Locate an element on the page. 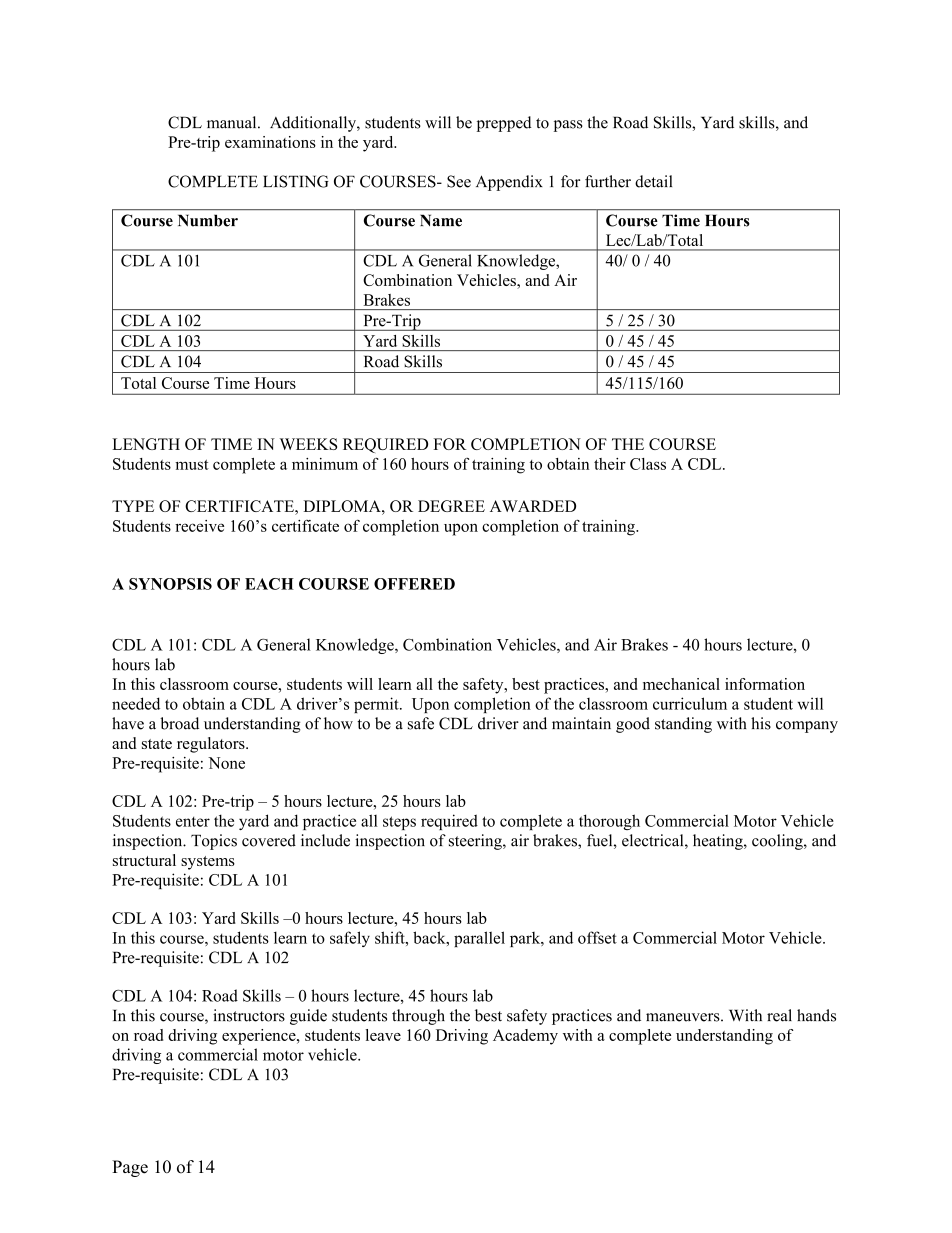 The image size is (952, 1233). prepped is located at coordinates (504, 124).
